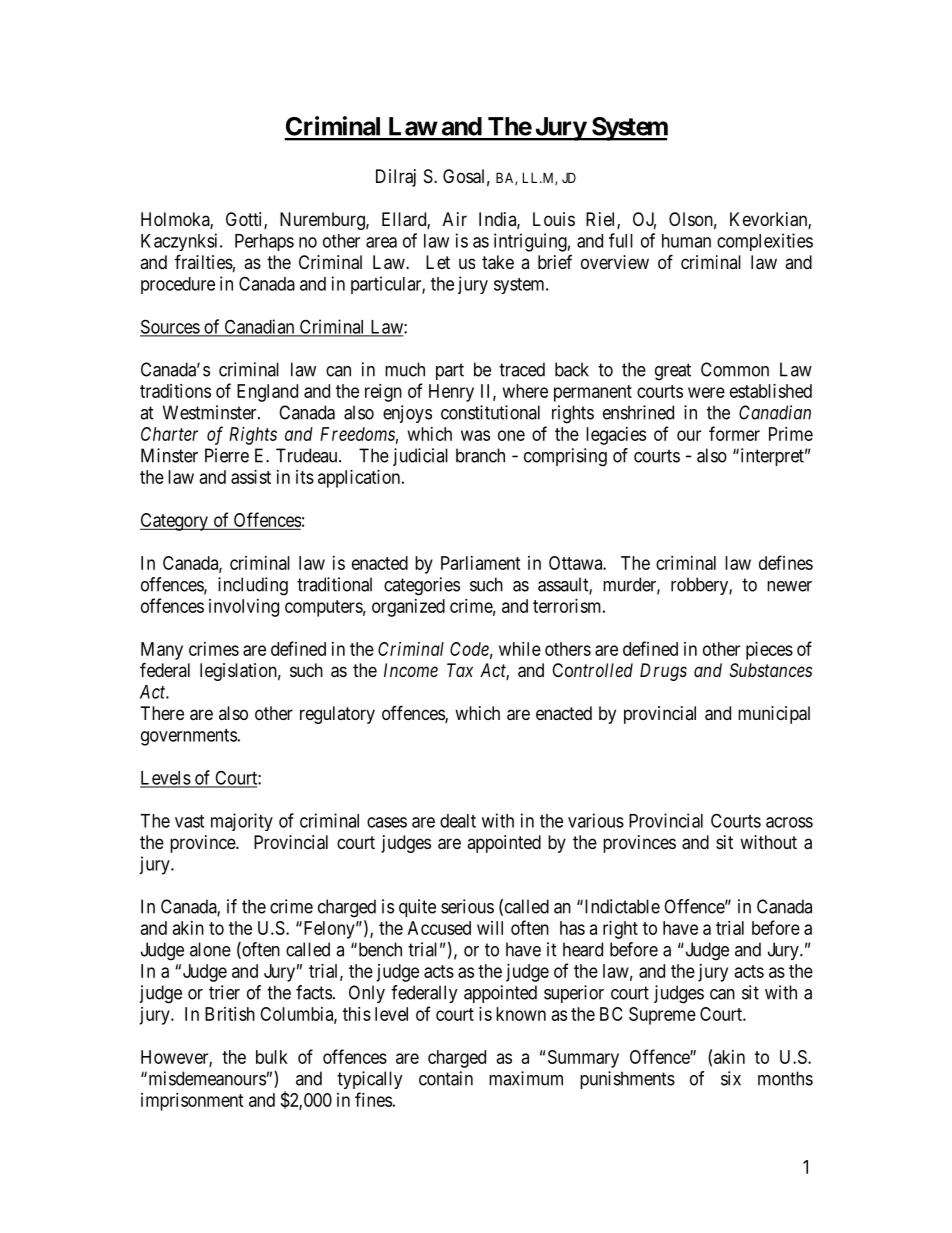  I want to click on human, so click(686, 241).
